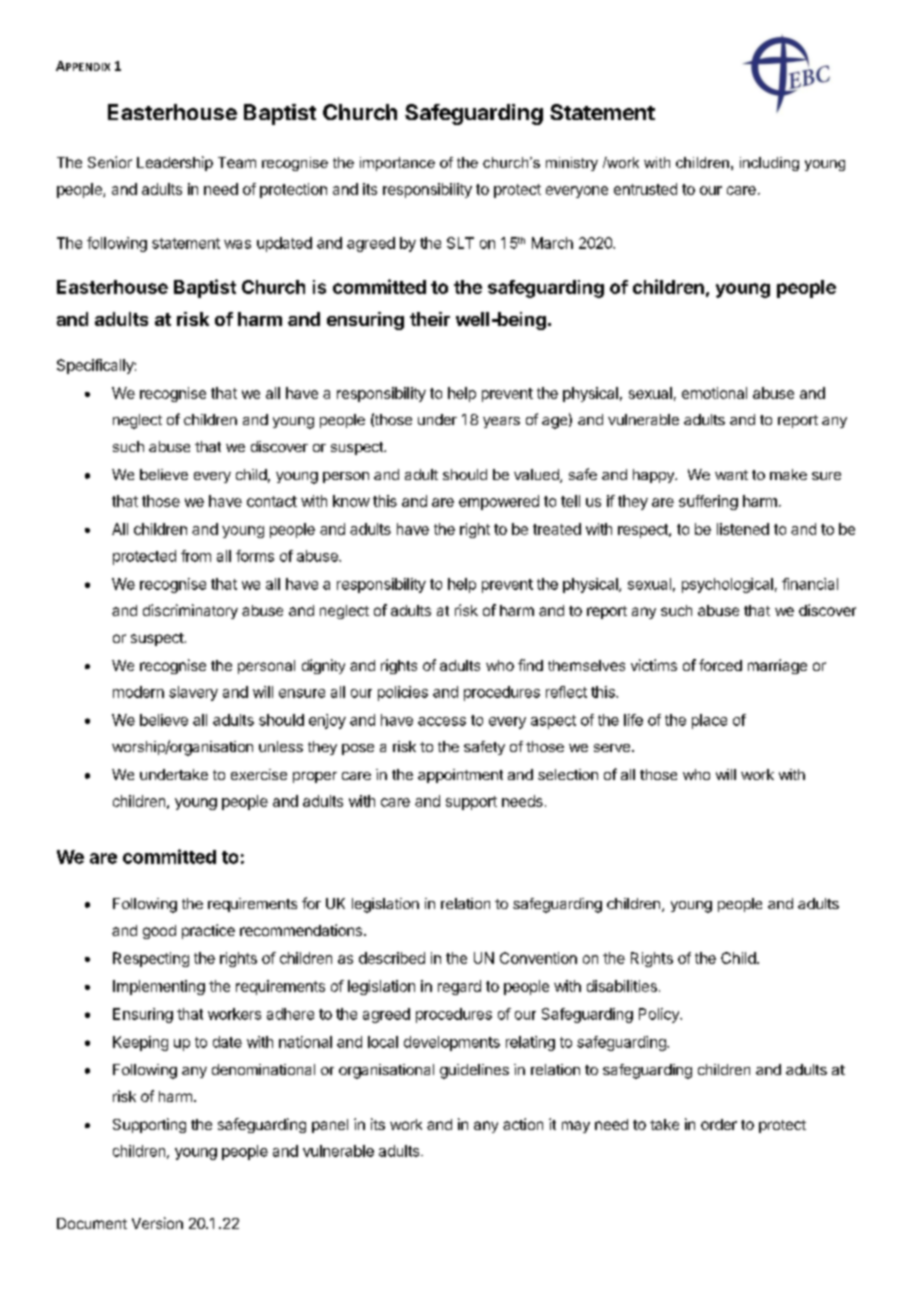  Describe the element at coordinates (523, 1124) in the screenshot. I see `action` at that location.
